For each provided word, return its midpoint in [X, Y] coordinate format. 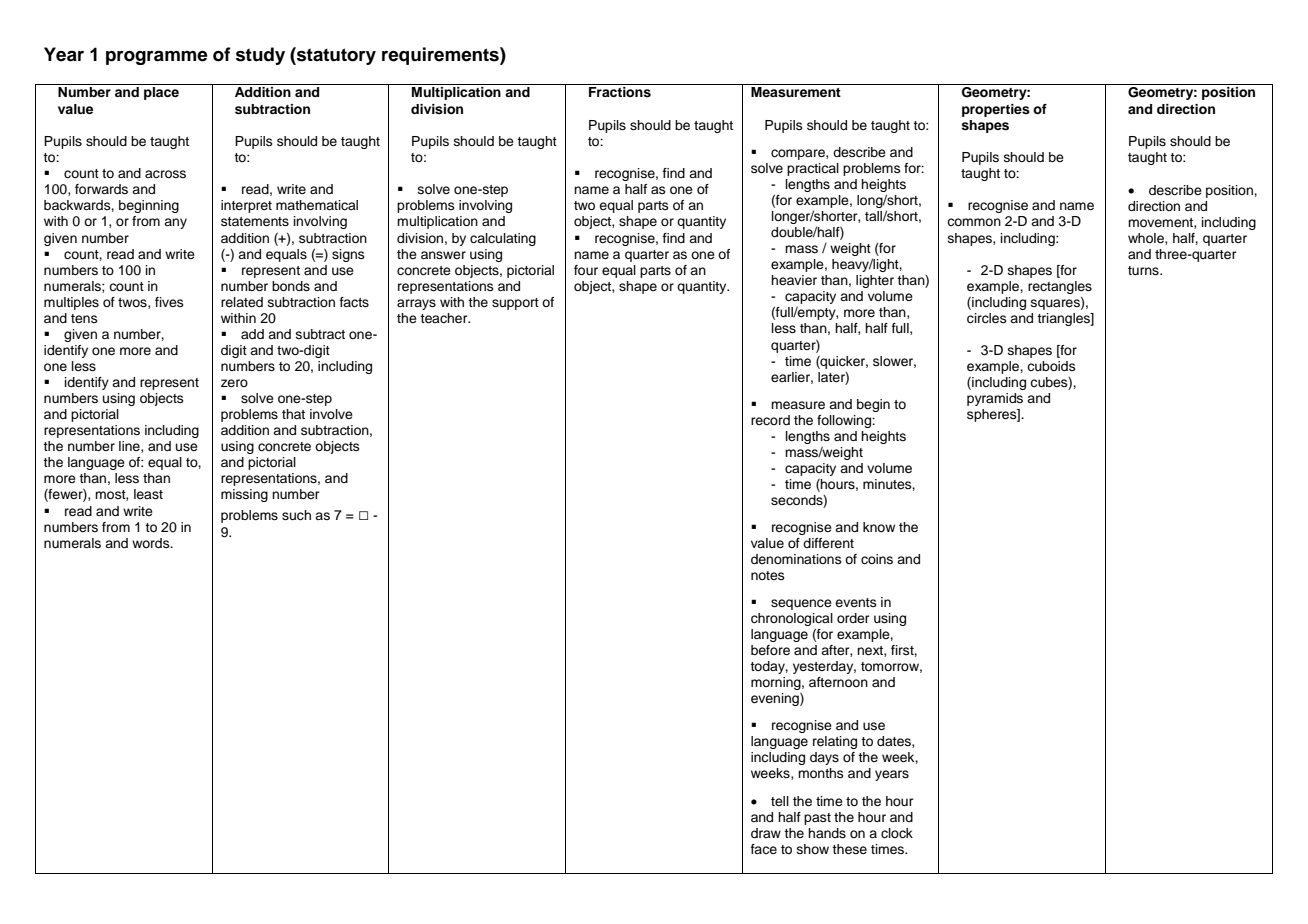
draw [766, 833]
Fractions [620, 92]
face [764, 849]
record [770, 420]
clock [897, 833]
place [161, 93]
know [879, 527]
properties [996, 110]
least [148, 494]
